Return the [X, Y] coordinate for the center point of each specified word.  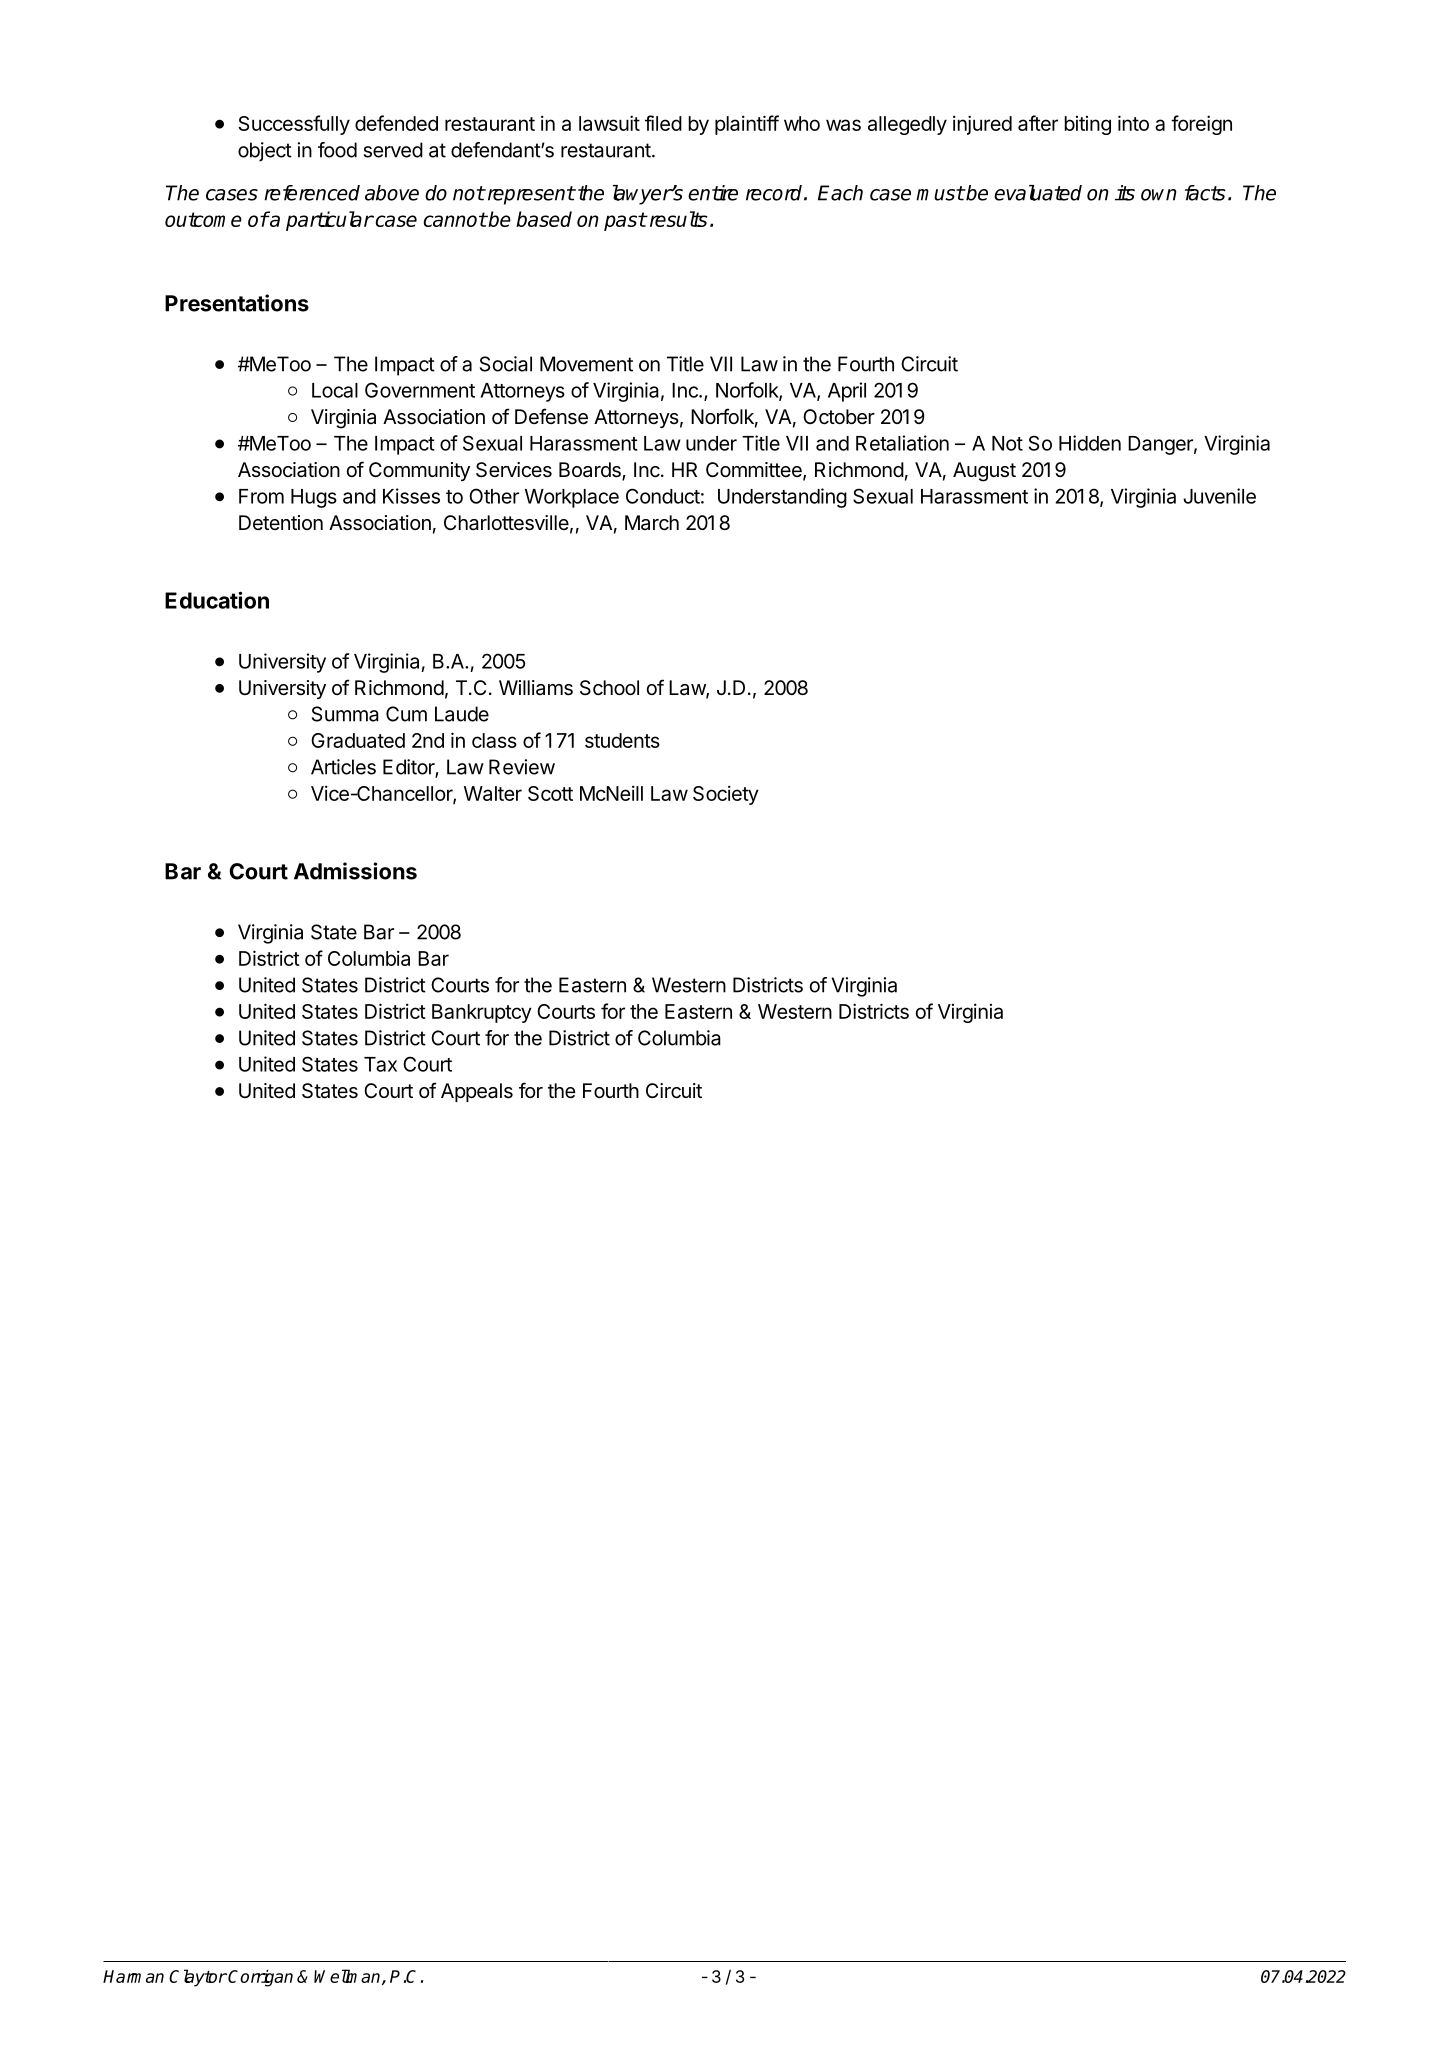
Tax [380, 1064]
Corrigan [260, 1978]
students [622, 740]
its [1125, 193]
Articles [343, 767]
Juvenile [1219, 496]
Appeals [477, 1092]
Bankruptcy [482, 1013]
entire [713, 193]
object [265, 152]
